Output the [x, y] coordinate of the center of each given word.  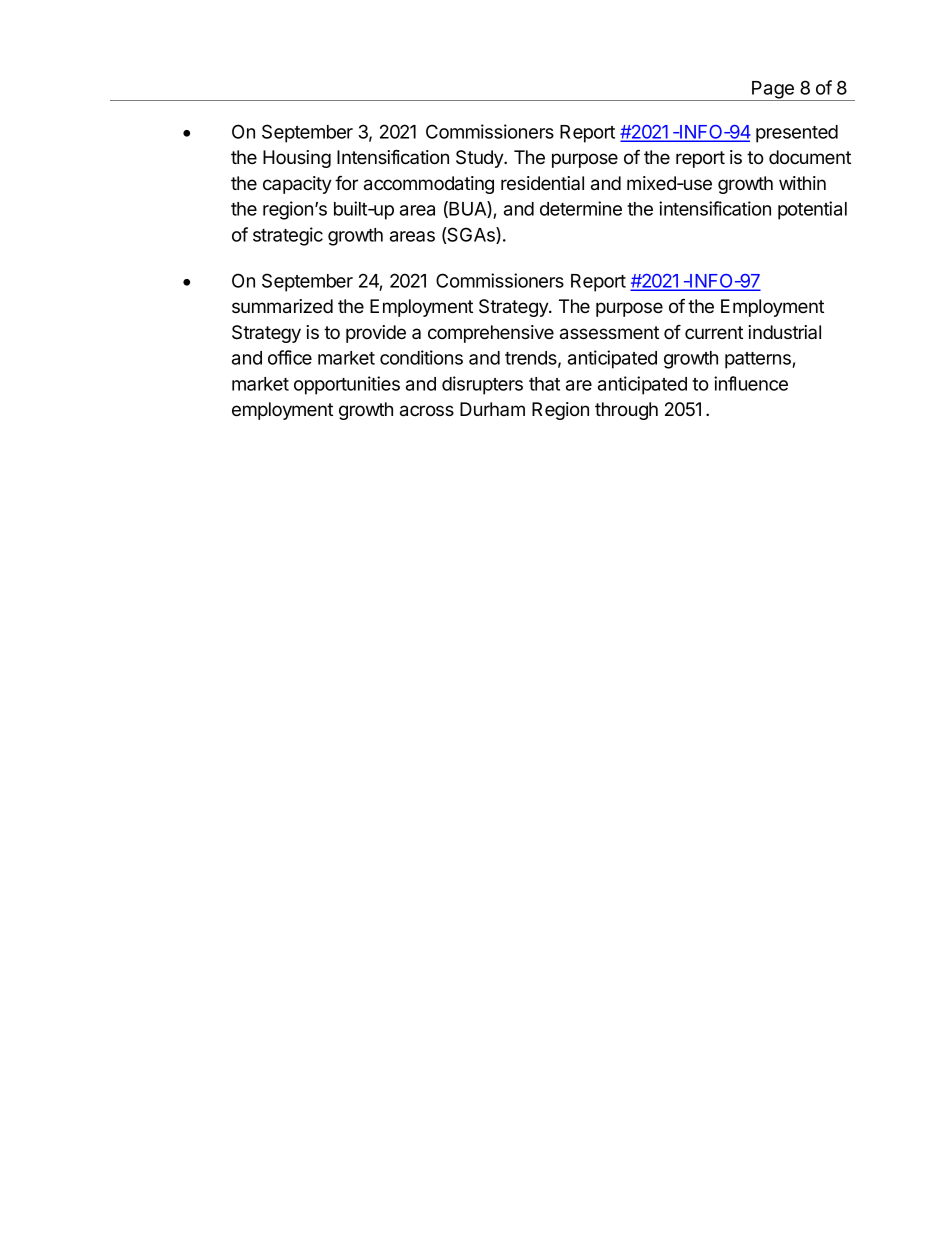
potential [812, 210]
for [346, 183]
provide [376, 334]
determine [581, 208]
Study [481, 159]
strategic [288, 236]
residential [542, 183]
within [802, 183]
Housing [297, 159]
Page [773, 91]
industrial [784, 332]
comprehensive [491, 334]
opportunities [347, 385]
